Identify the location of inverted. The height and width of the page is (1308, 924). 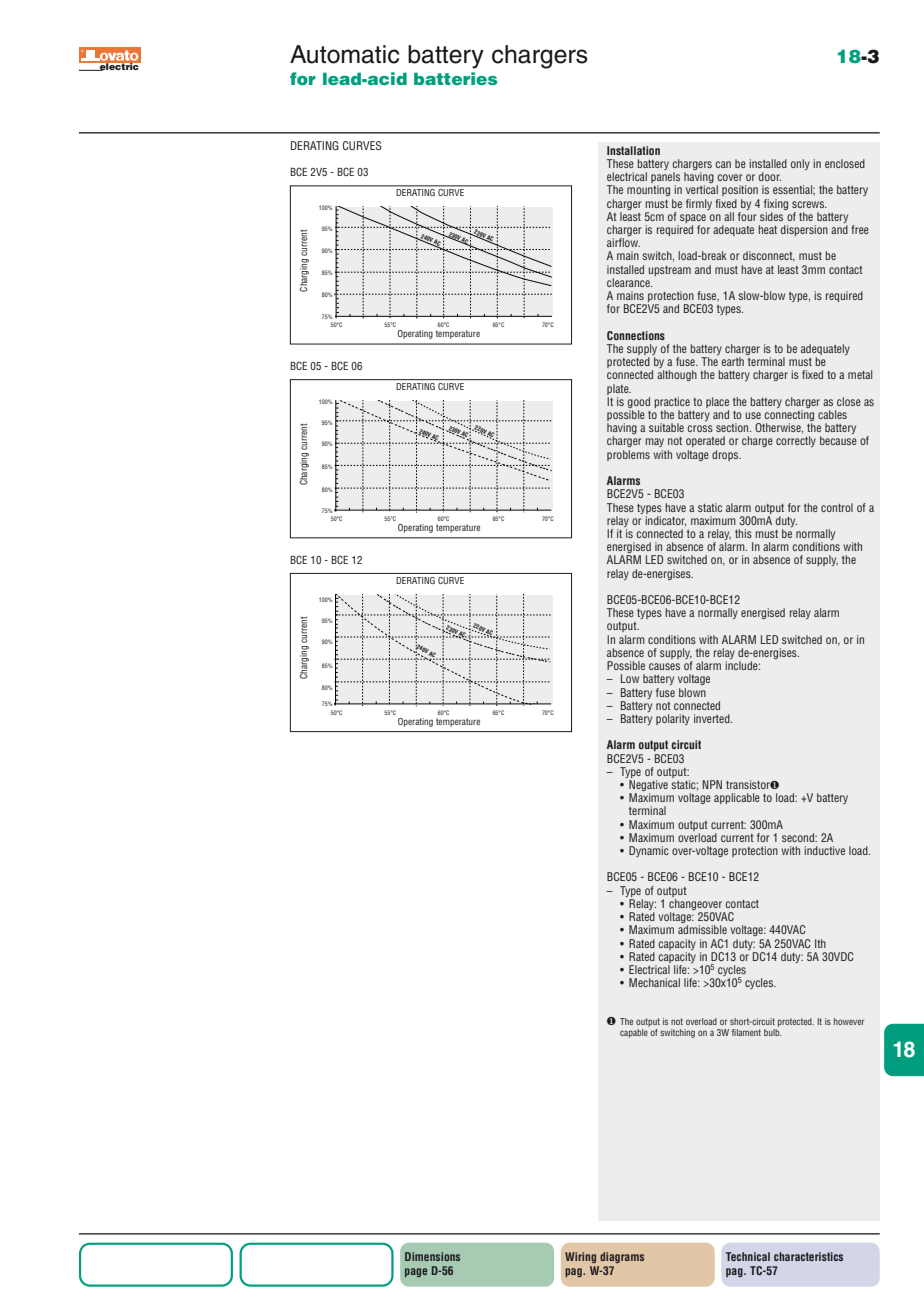
(713, 718).
